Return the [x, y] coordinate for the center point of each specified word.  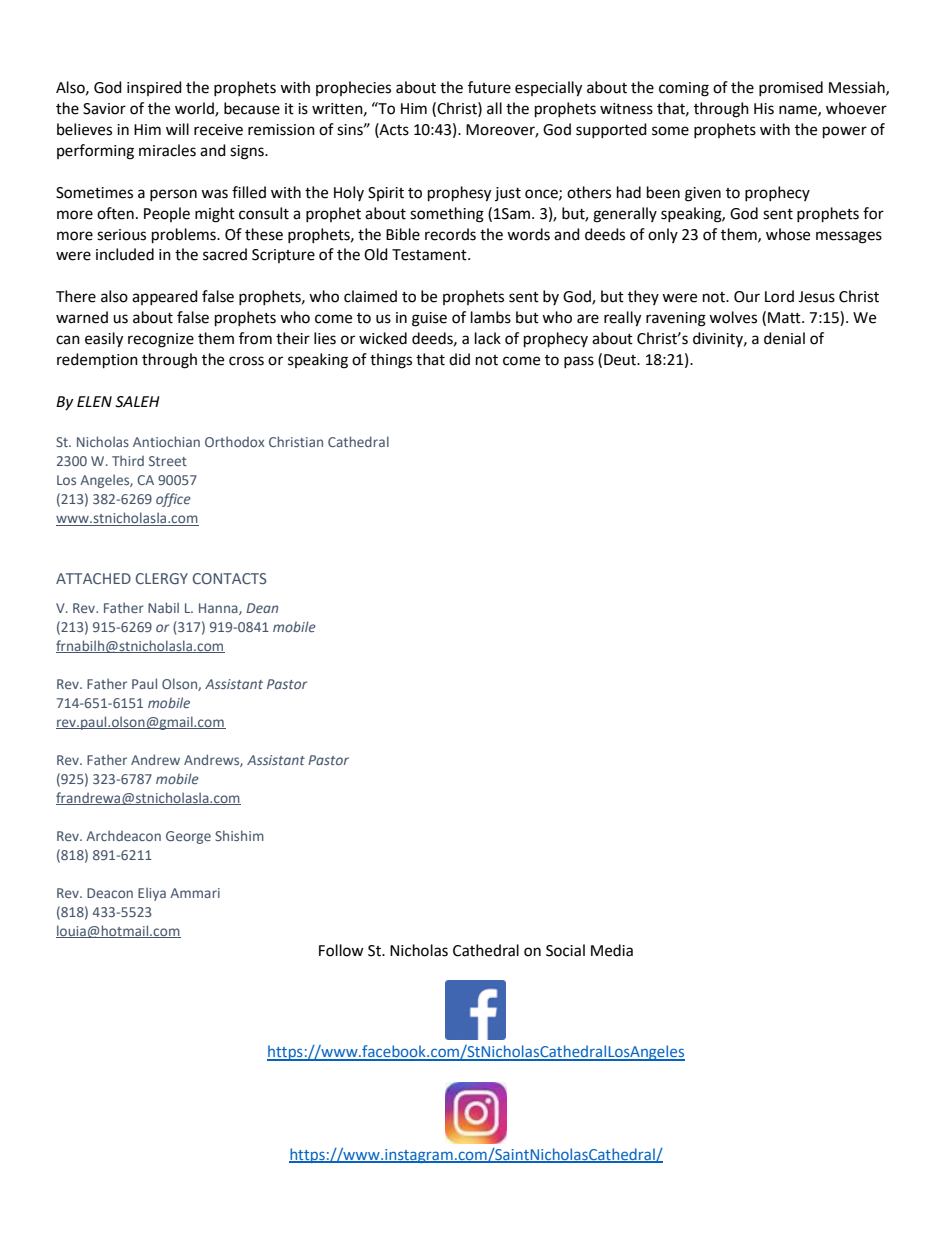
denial [784, 338]
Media [612, 950]
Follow [341, 950]
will [177, 129]
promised [791, 88]
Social [565, 950]
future [489, 87]
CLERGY [162, 578]
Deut [621, 360]
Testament [430, 255]
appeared [165, 297]
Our [747, 297]
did [459, 359]
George [188, 837]
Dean [262, 608]
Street [168, 461]
